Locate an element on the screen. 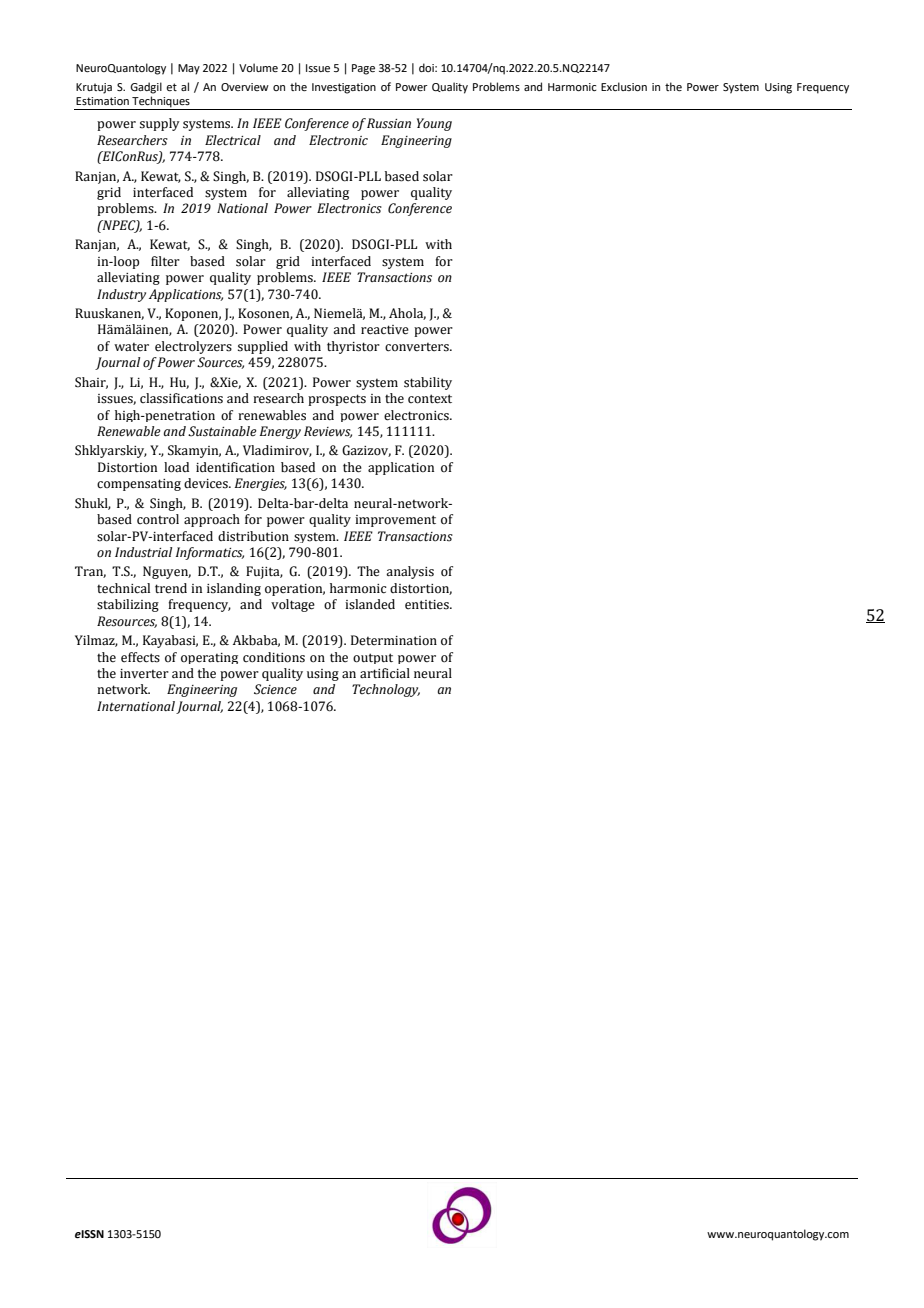 Image resolution: width=924 pixels, height=1308 pixels. entities is located at coordinates (428, 605).
